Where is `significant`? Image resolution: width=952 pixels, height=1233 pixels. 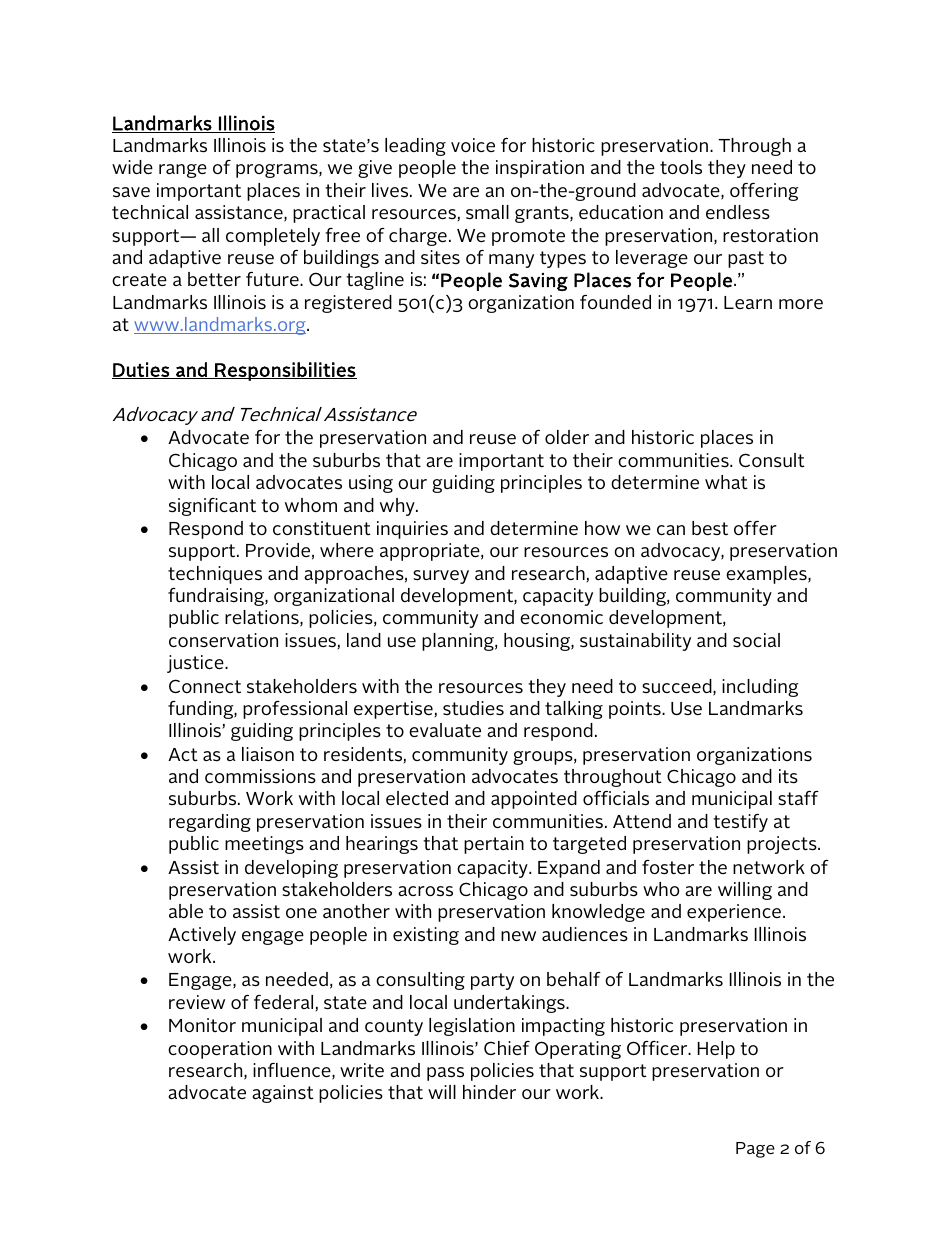
significant is located at coordinates (212, 507).
